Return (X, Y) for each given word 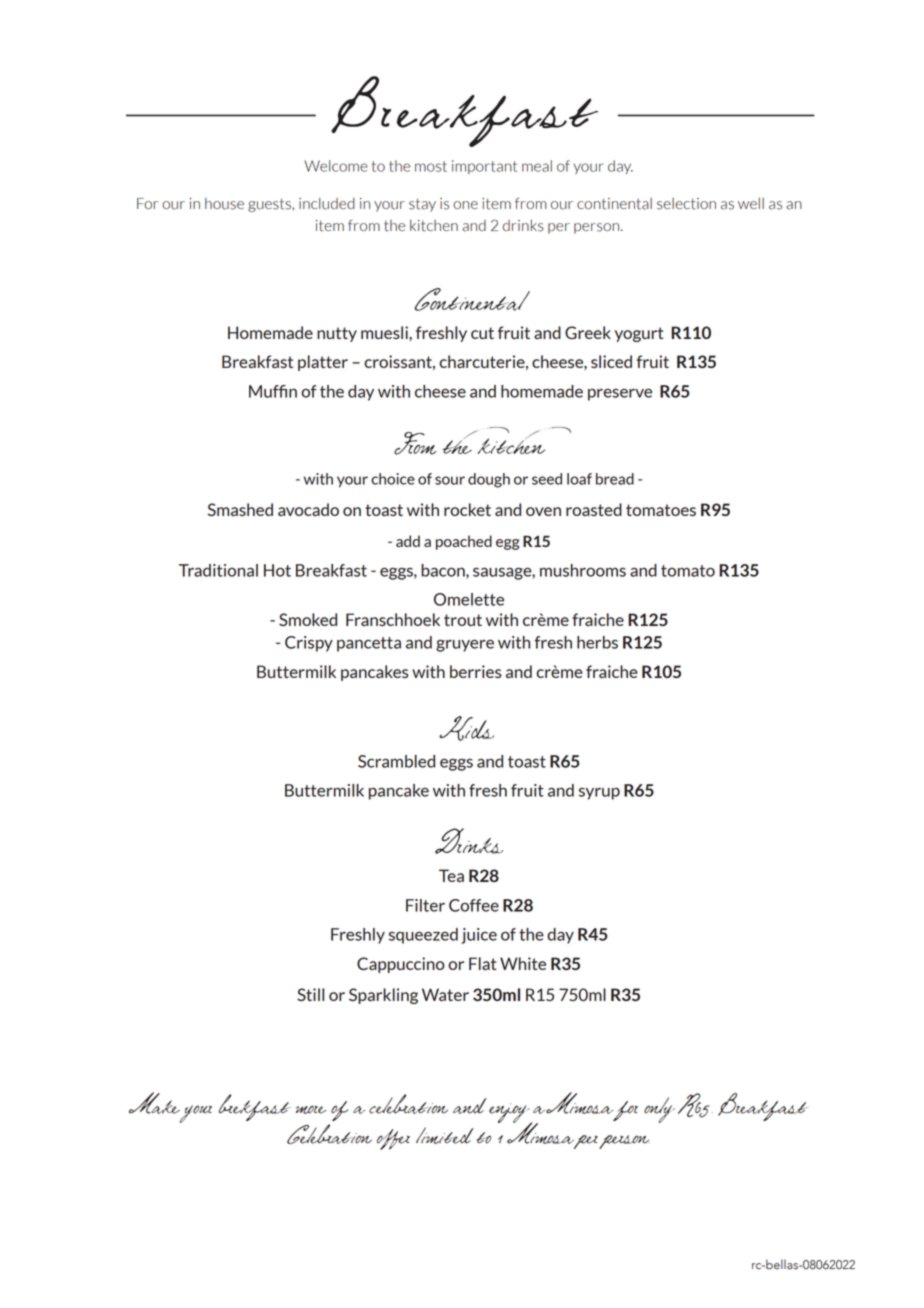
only (659, 1110)
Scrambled (396, 761)
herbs (597, 642)
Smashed (240, 509)
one (465, 205)
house (224, 204)
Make (154, 1103)
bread (615, 479)
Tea (451, 875)
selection (686, 204)
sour (450, 480)
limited (445, 1135)
